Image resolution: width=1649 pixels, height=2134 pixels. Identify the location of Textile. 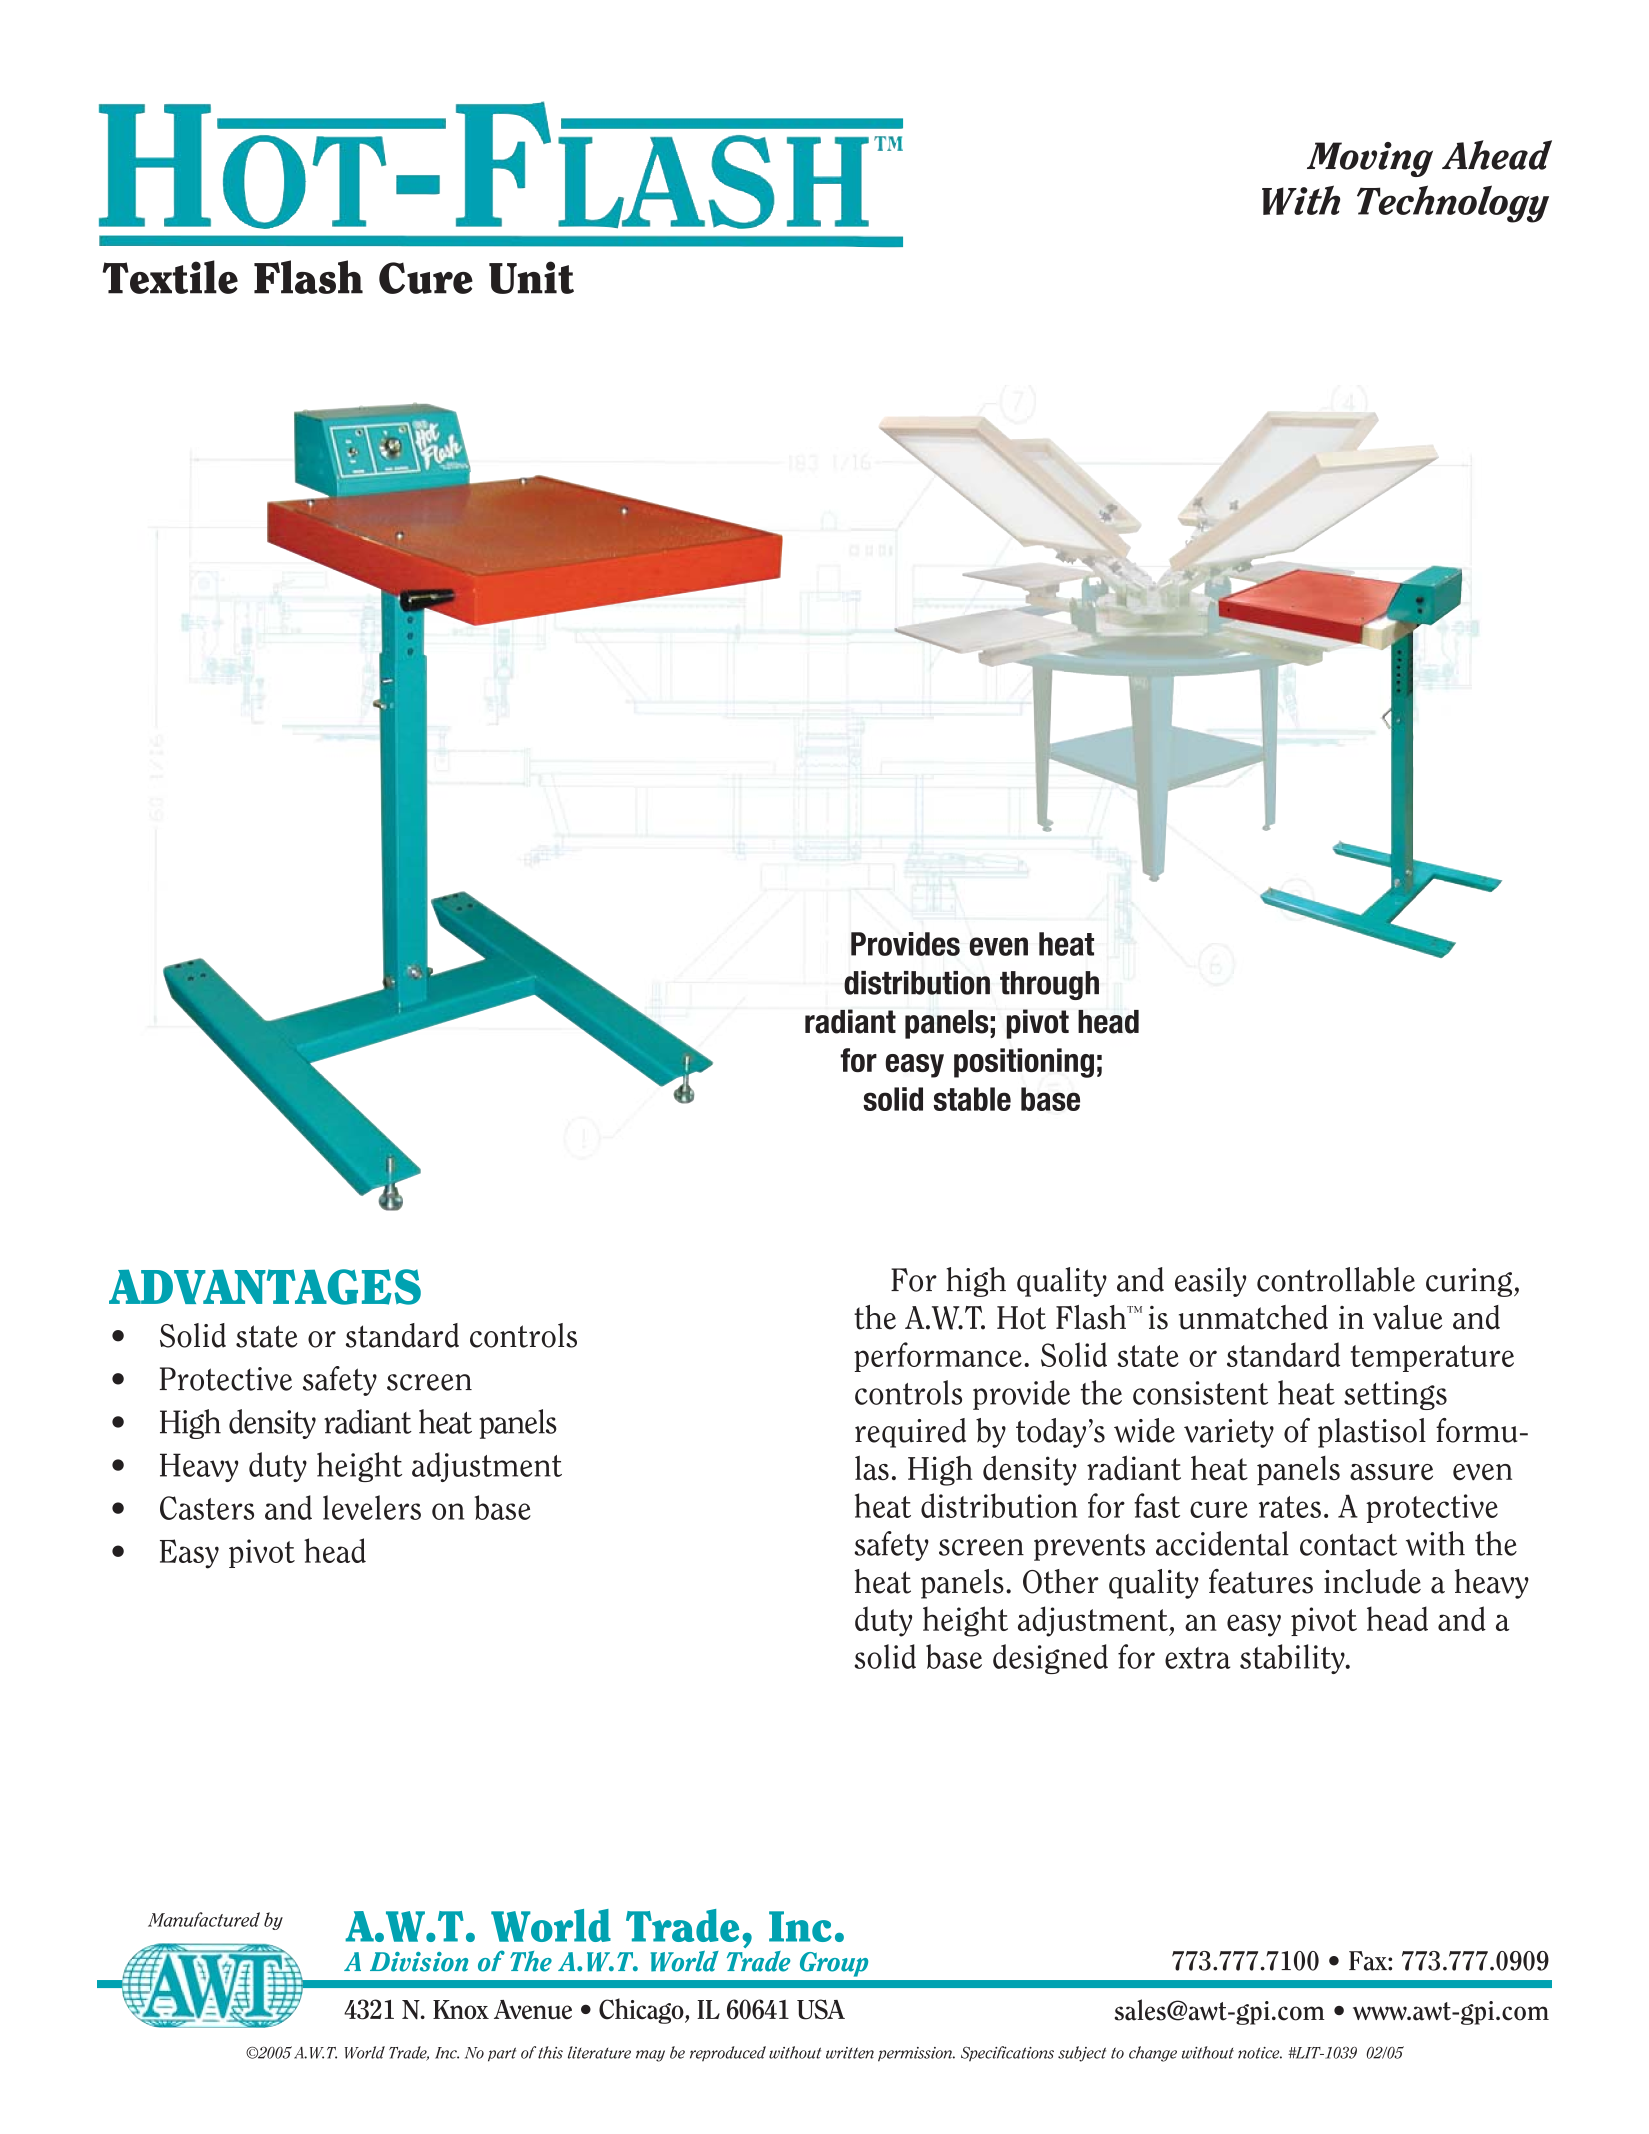
(170, 277).
